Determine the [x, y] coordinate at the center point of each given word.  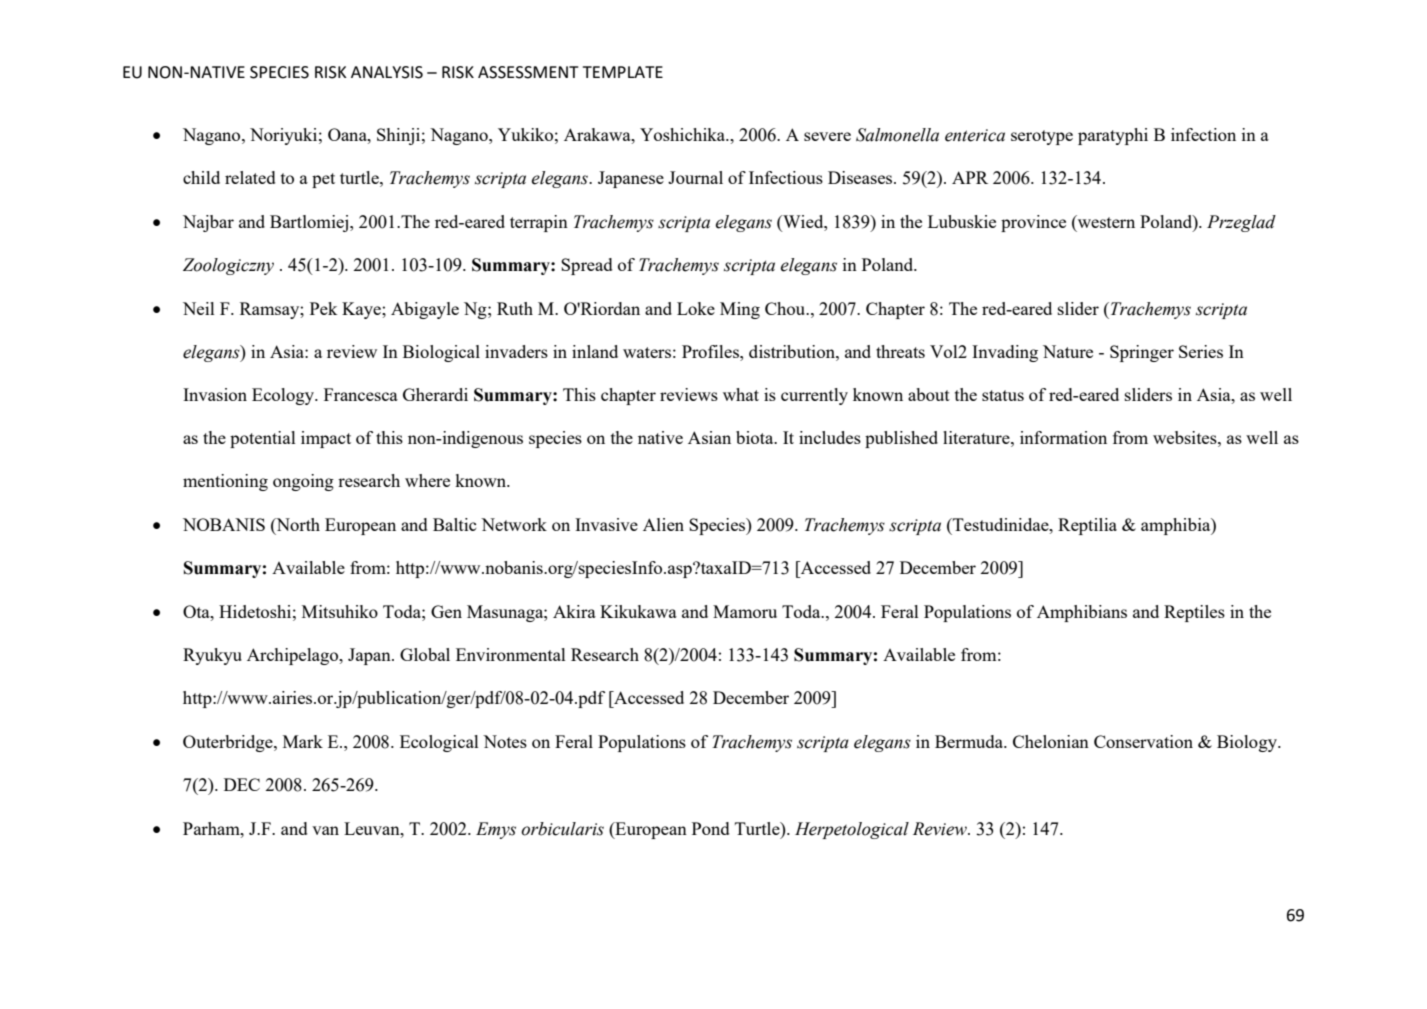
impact [326, 439]
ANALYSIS [387, 72]
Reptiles [1194, 613]
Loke [696, 308]
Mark [303, 741]
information [1063, 437]
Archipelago [294, 656]
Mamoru [745, 611]
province [1033, 223]
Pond [710, 828]
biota [756, 437]
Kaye [362, 310]
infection [1203, 134]
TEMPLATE [623, 72]
